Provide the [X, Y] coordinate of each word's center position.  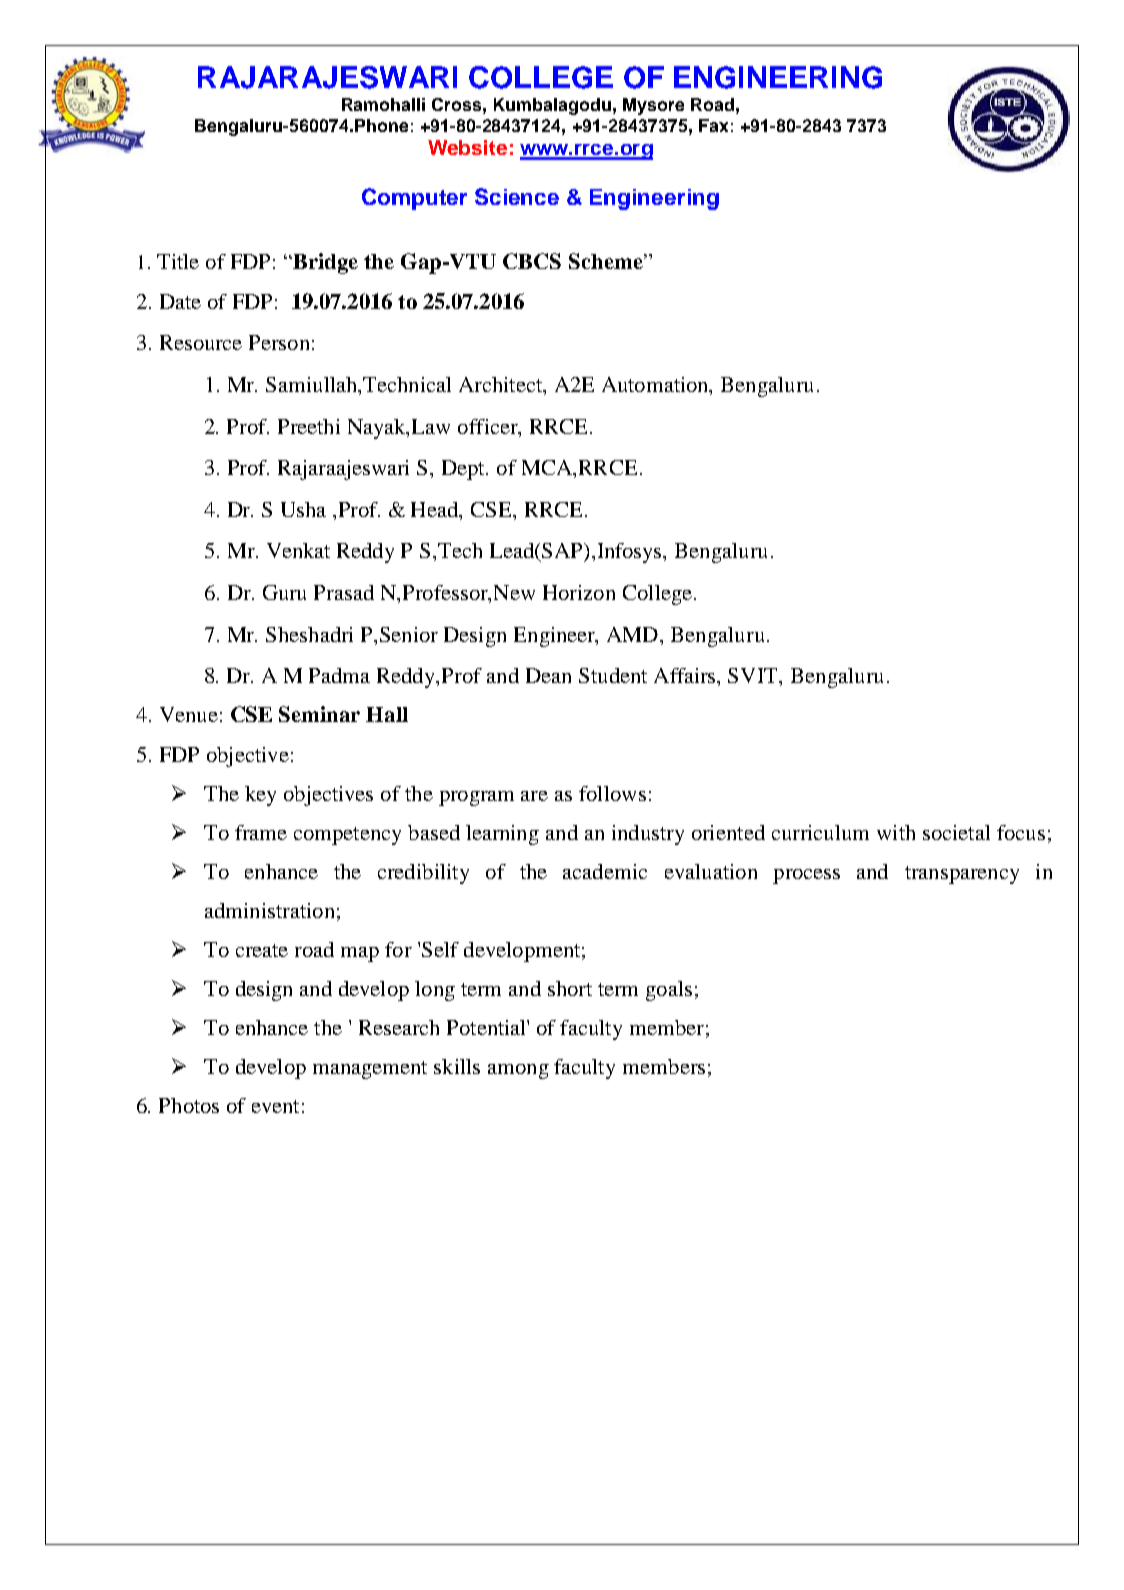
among [518, 1071]
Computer [414, 199]
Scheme [607, 261]
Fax [713, 125]
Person [279, 342]
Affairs [686, 677]
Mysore [653, 106]
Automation [656, 386]
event [275, 1106]
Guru [284, 592]
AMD [634, 634]
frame [261, 832]
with [896, 832]
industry [648, 835]
